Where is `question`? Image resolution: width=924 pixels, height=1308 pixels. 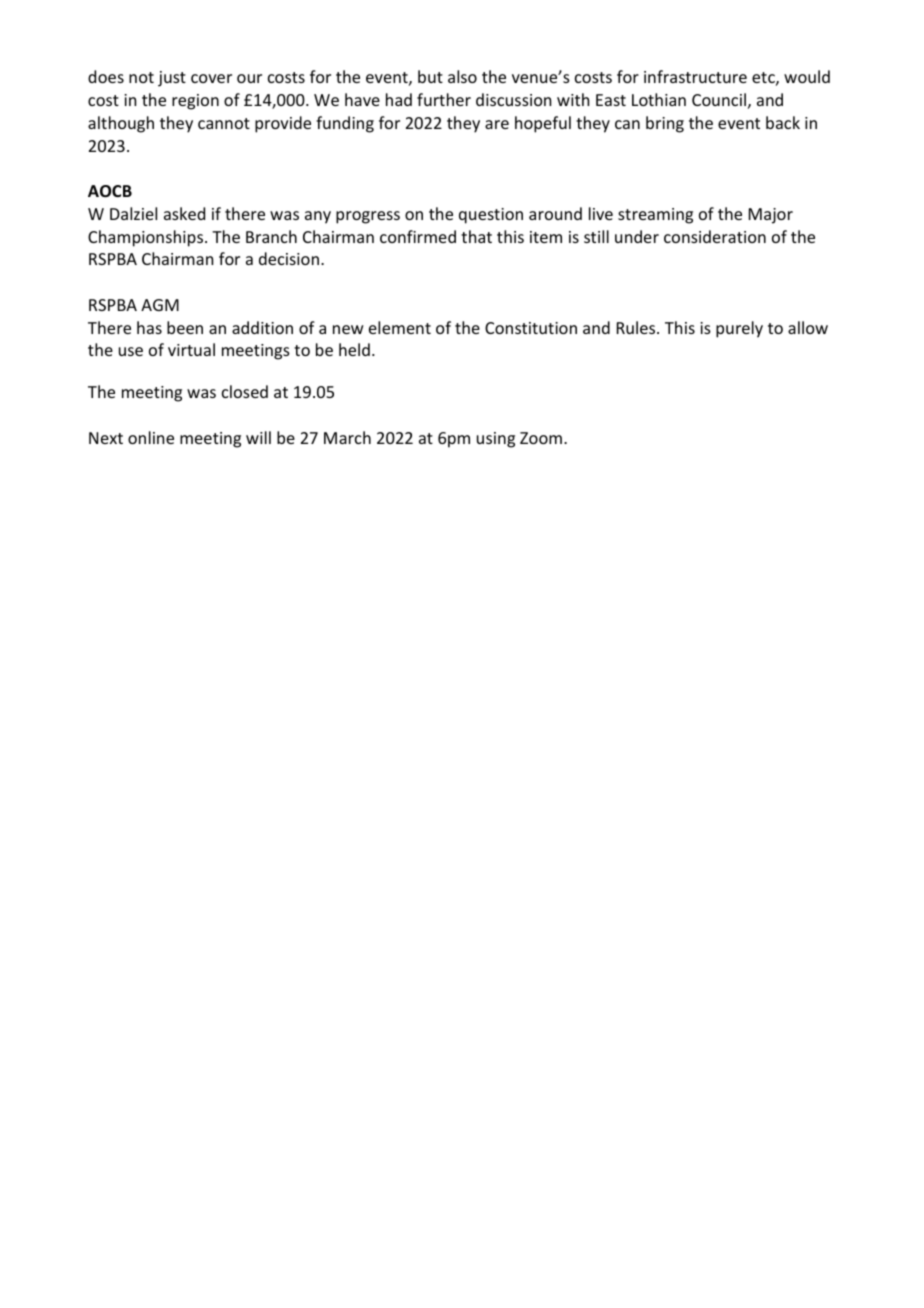
question is located at coordinates (491, 216).
